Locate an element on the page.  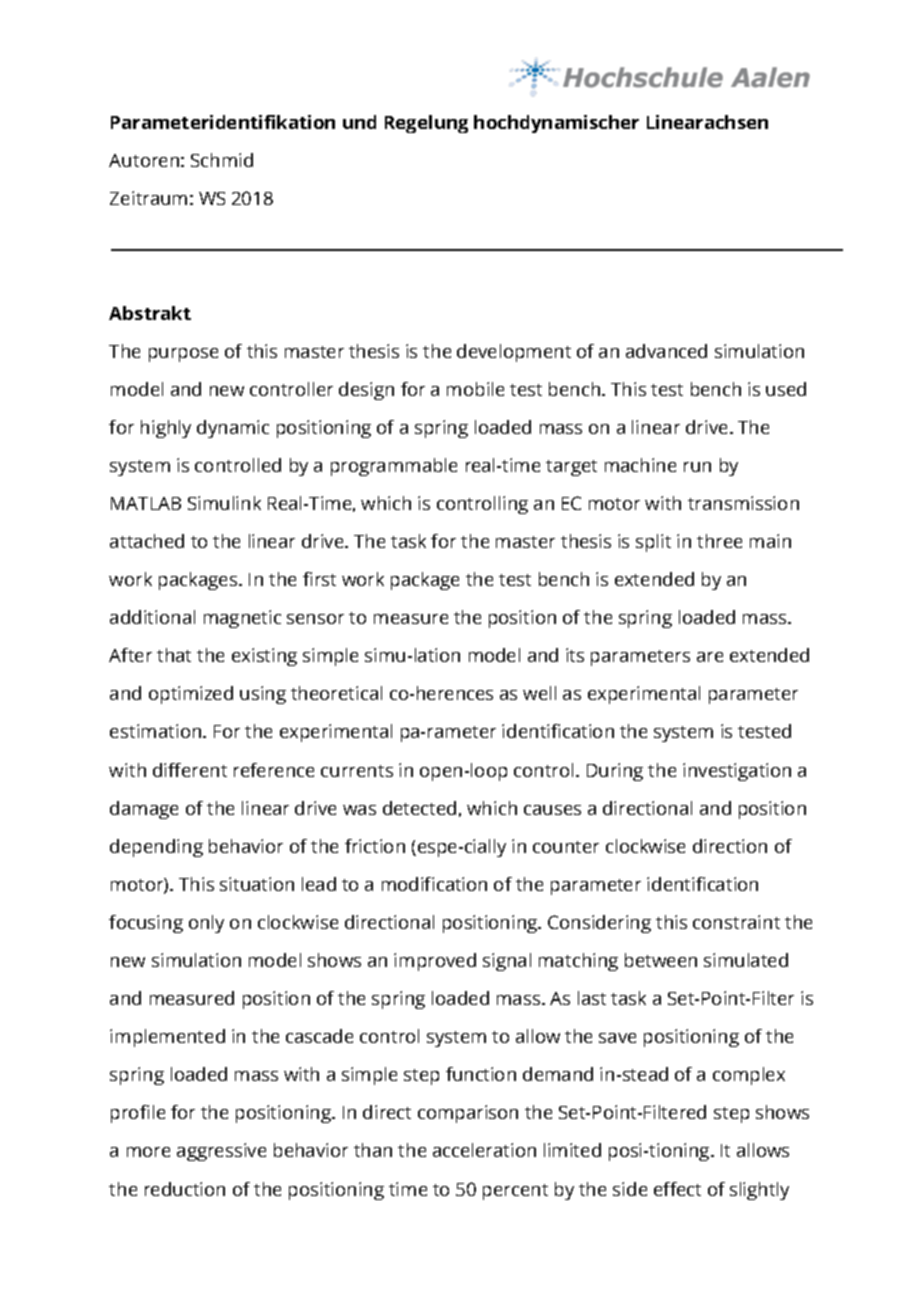
Schmid is located at coordinates (222, 160).
